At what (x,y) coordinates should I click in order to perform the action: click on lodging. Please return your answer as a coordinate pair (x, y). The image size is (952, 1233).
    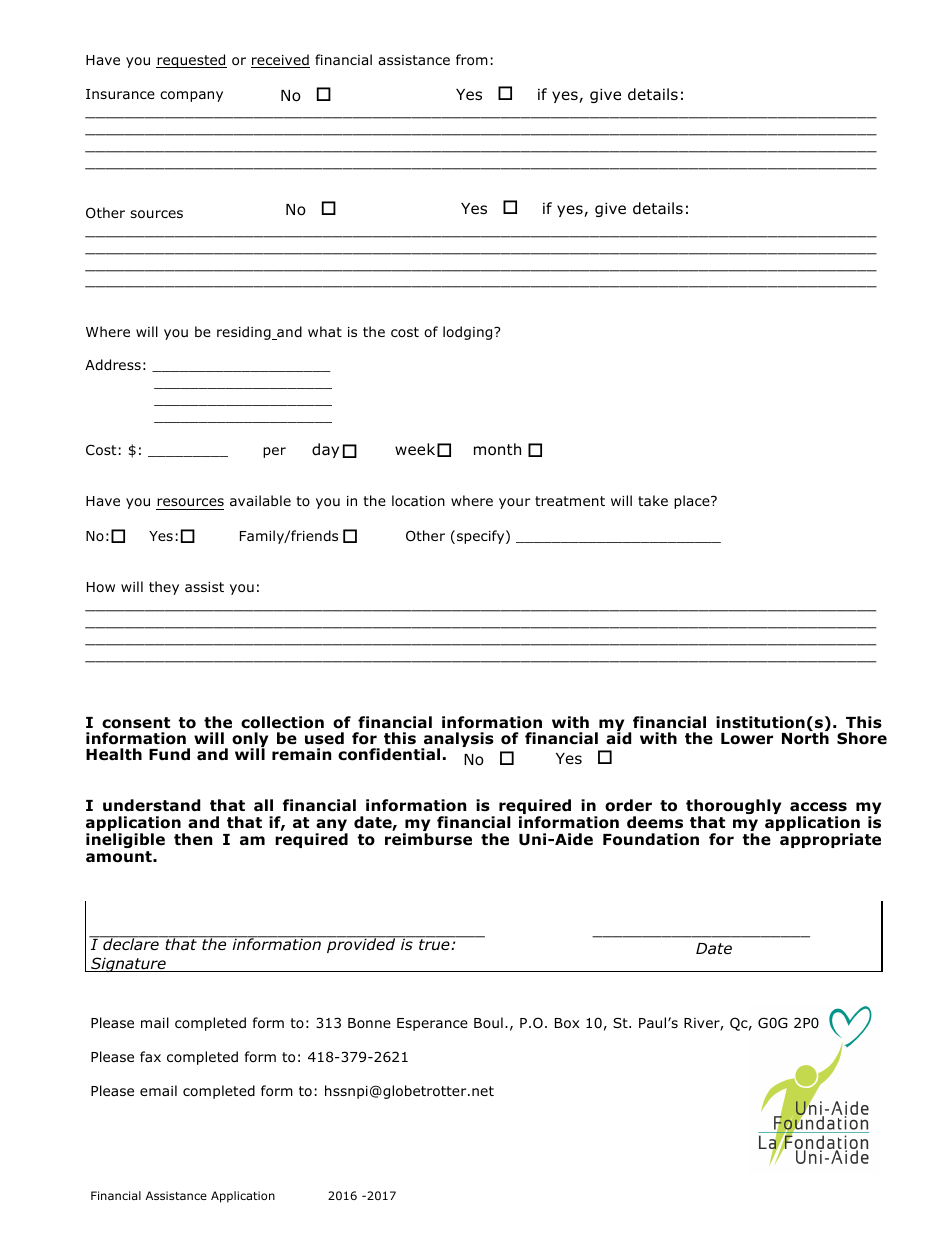
    Looking at the image, I should click on (469, 333).
